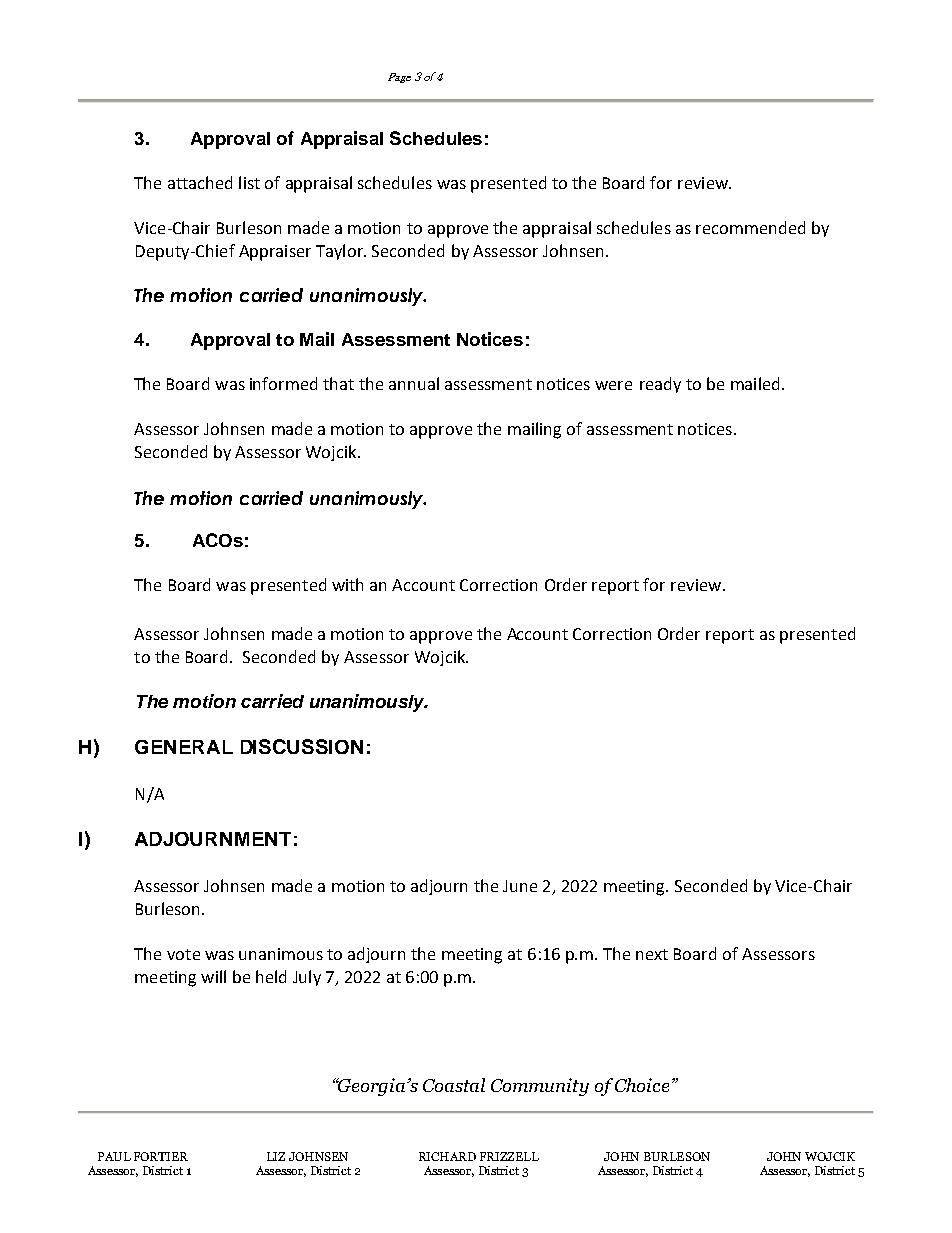 The image size is (952, 1233). Describe the element at coordinates (200, 182) in the screenshot. I see `attached` at that location.
